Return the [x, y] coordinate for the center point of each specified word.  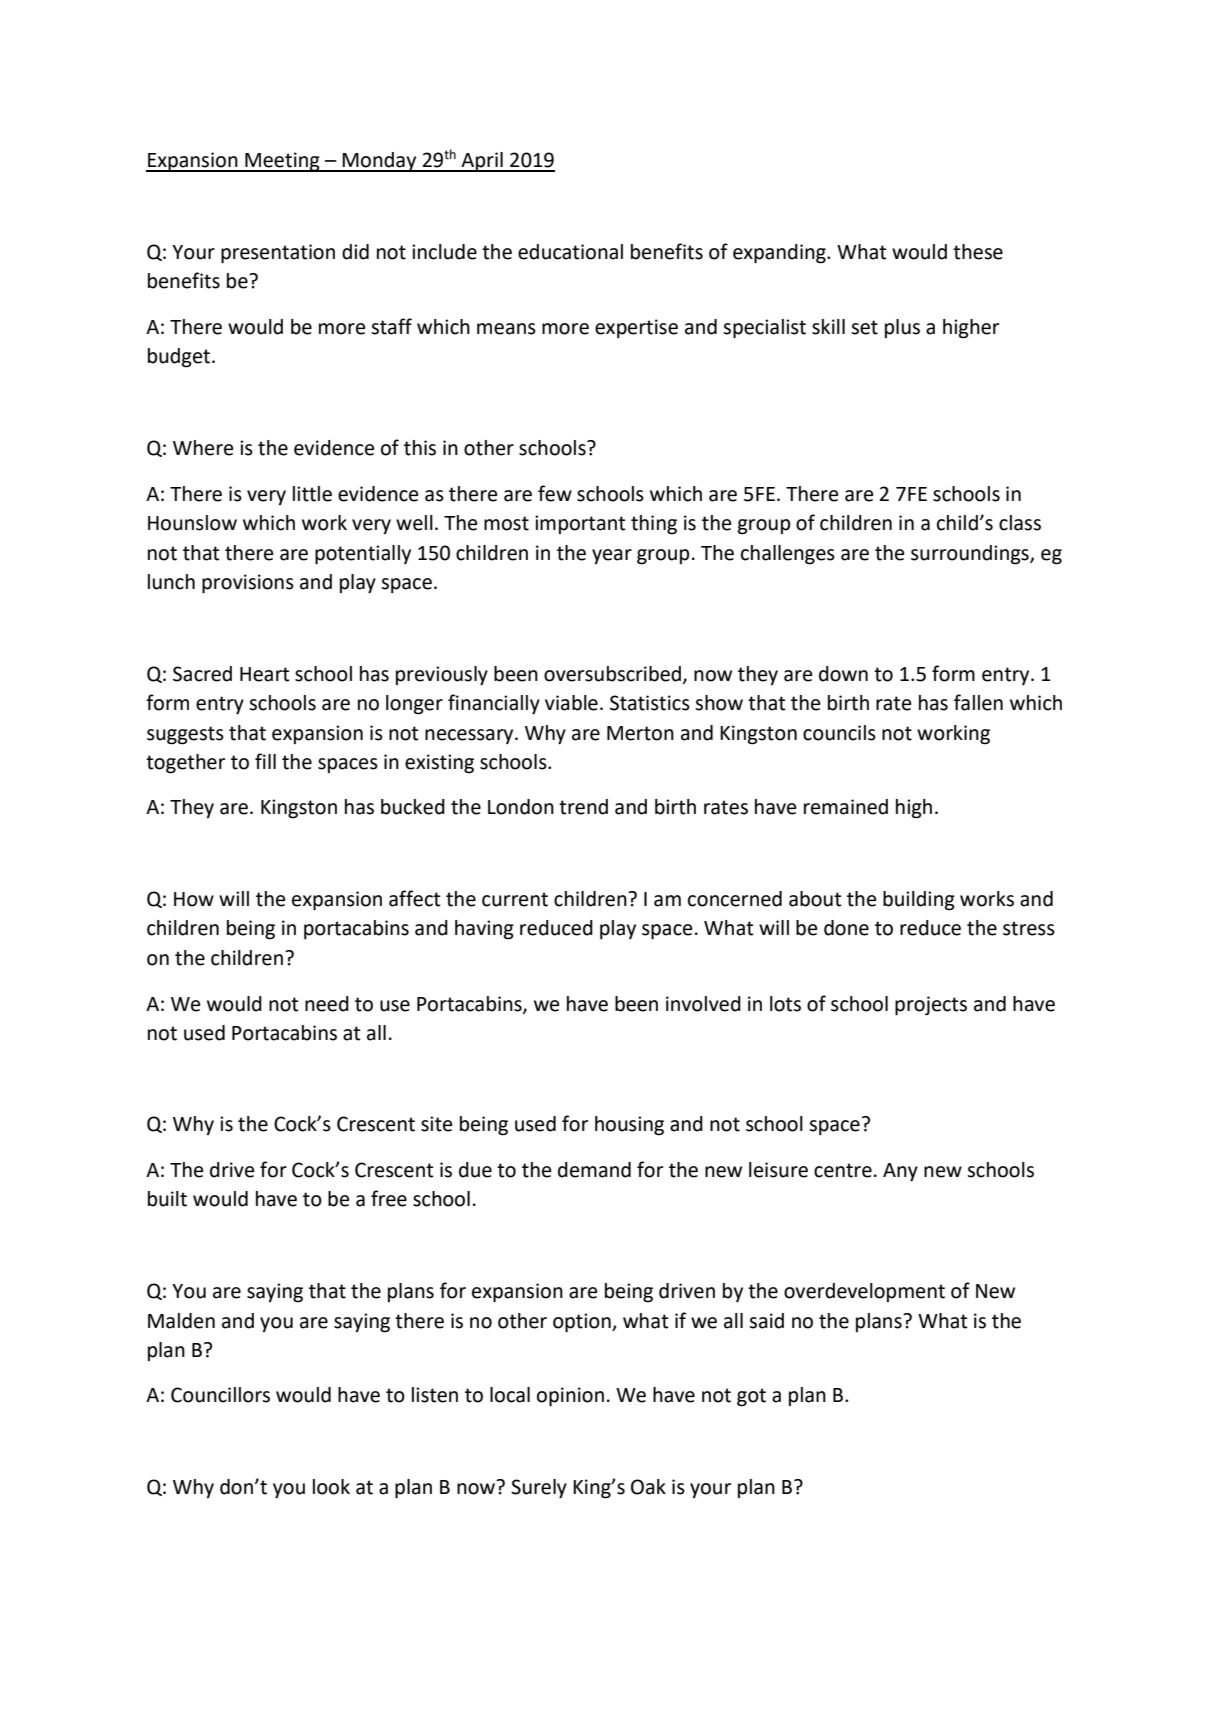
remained [846, 807]
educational [570, 252]
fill [265, 761]
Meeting [282, 162]
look [331, 1487]
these [978, 252]
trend [583, 807]
